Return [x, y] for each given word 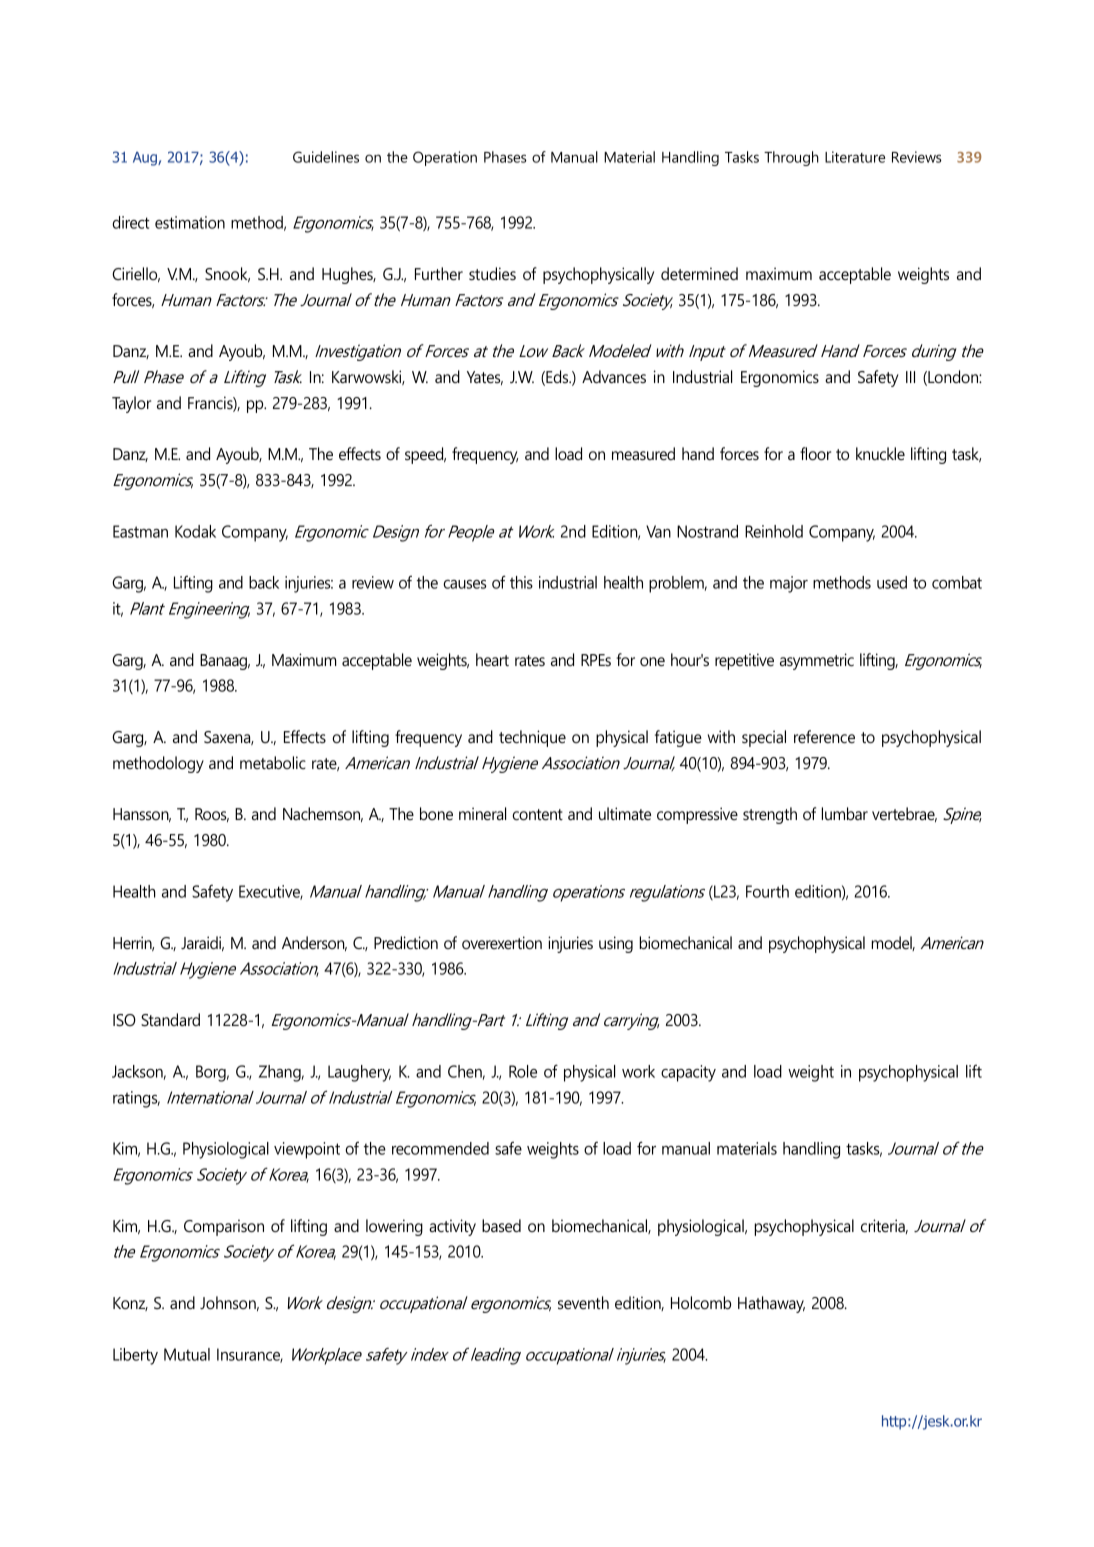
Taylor [131, 404]
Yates [485, 378]
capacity [688, 1073]
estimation [190, 222]
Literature [855, 157]
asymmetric [817, 661]
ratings [136, 1099]
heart [492, 659]
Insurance [250, 1355]
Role [523, 1071]
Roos [212, 815]
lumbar [845, 813]
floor [815, 453]
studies [492, 273]
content [537, 814]
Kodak [195, 531]
